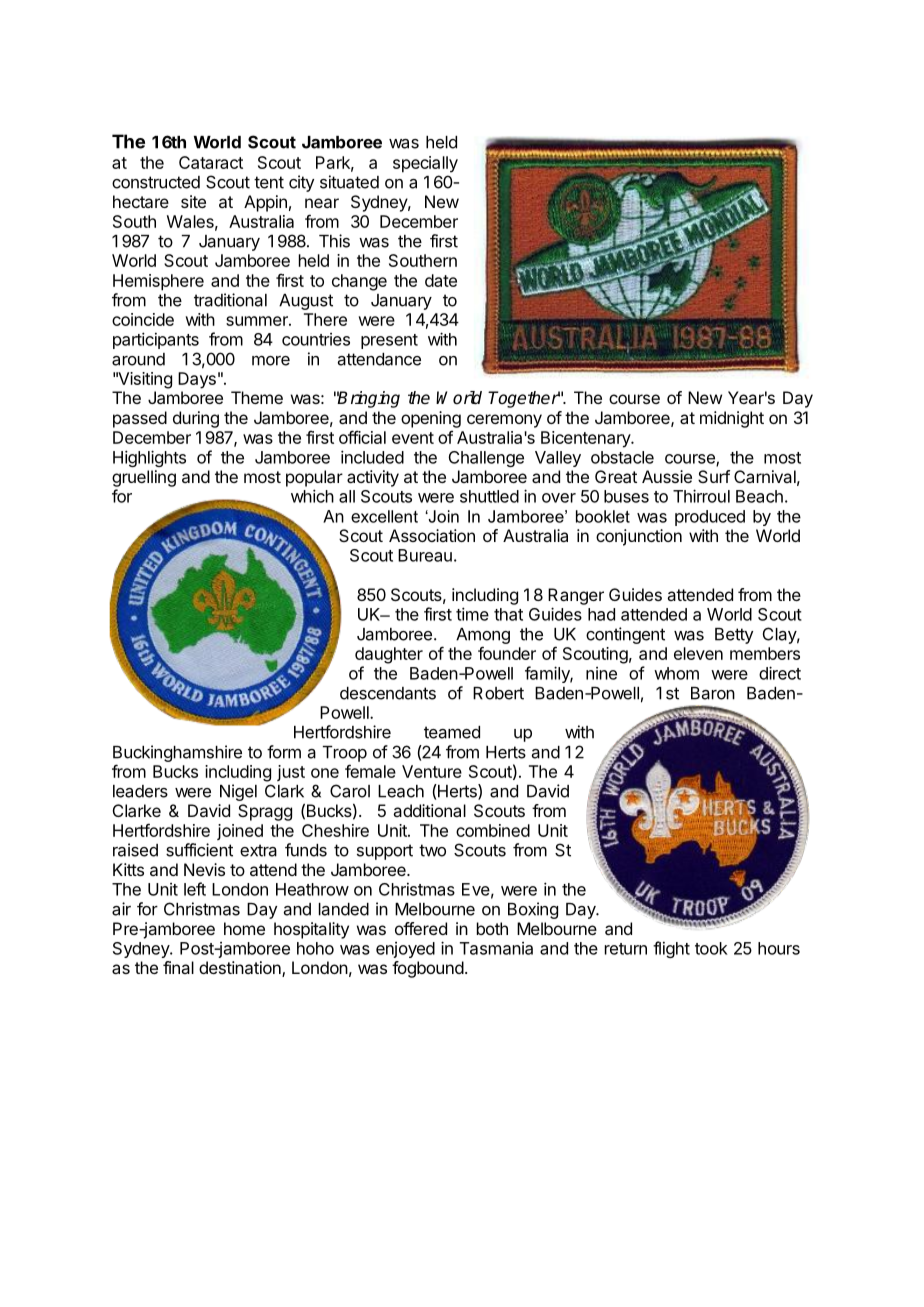  I want to click on Buckinghamshire, so click(177, 753).
